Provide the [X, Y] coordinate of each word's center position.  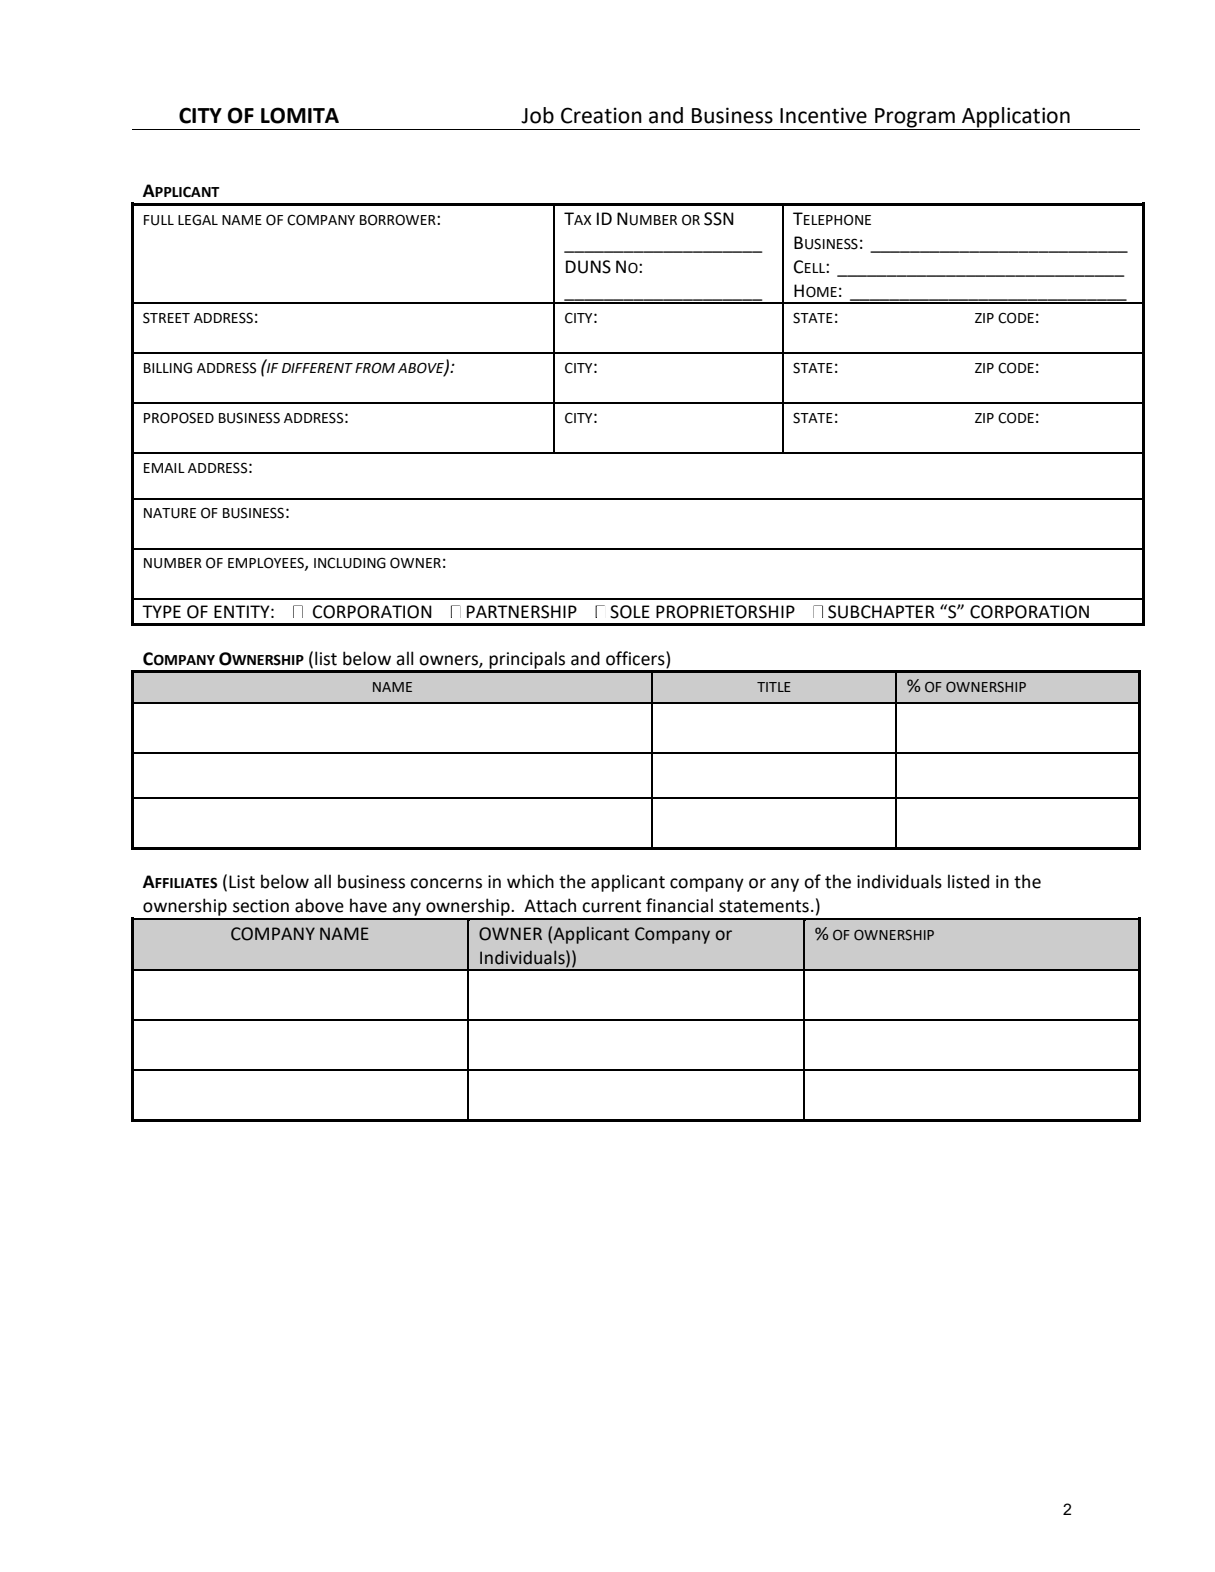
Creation [601, 115]
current [611, 906]
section [261, 906]
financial [679, 905]
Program [915, 118]
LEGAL [198, 220]
